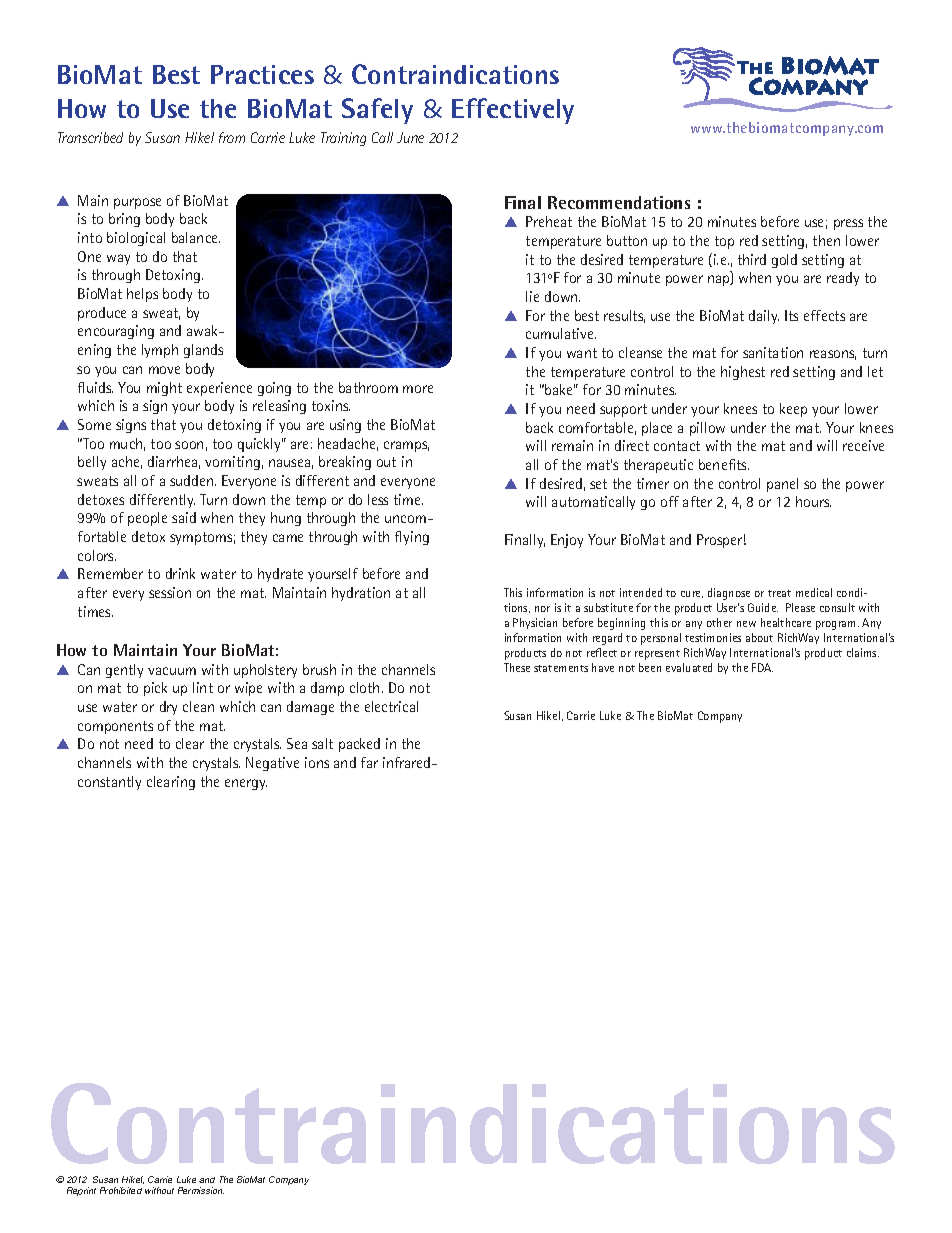  I want to click on far, so click(369, 762).
